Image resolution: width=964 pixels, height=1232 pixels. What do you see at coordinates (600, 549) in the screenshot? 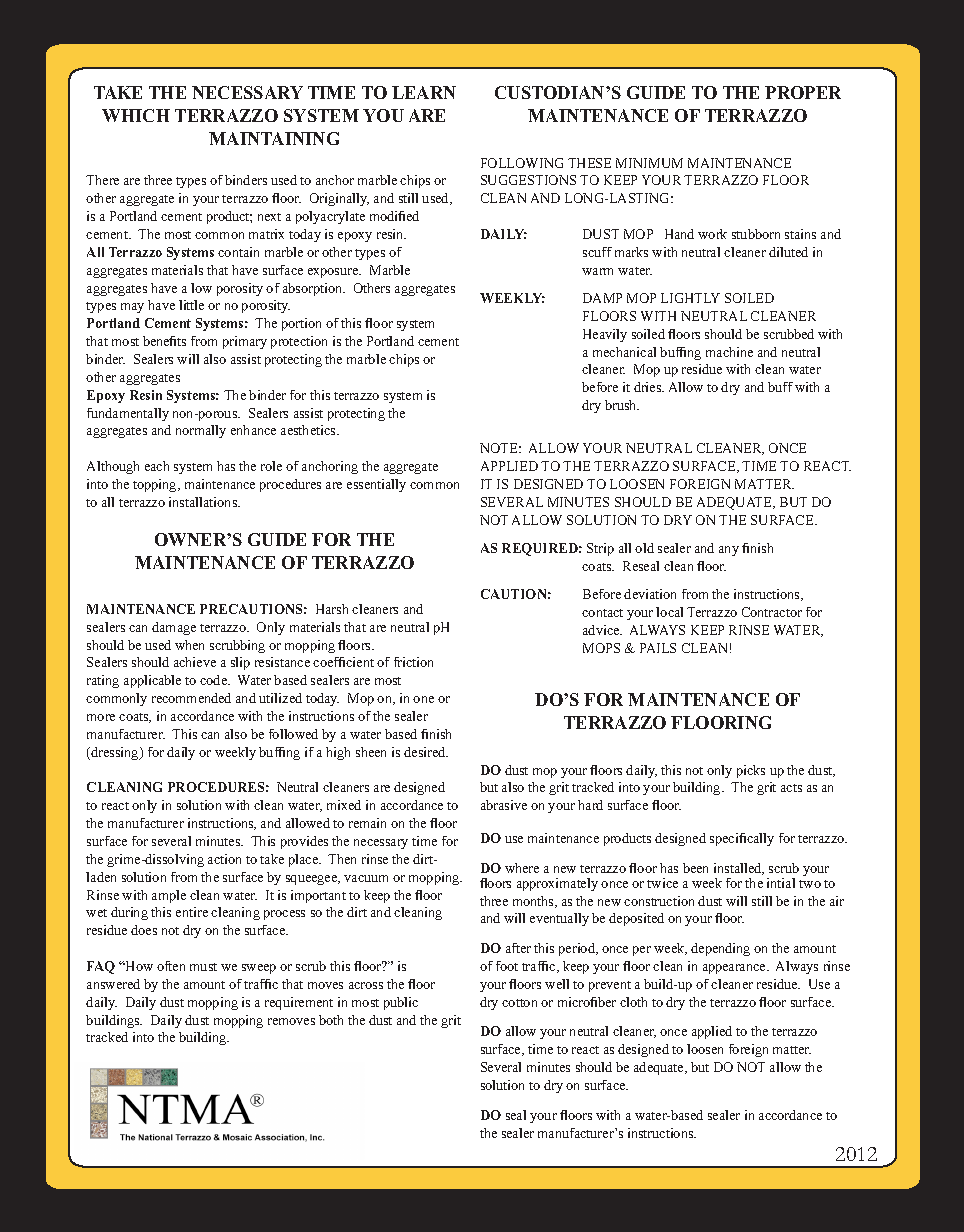
I see `Strip` at bounding box center [600, 549].
